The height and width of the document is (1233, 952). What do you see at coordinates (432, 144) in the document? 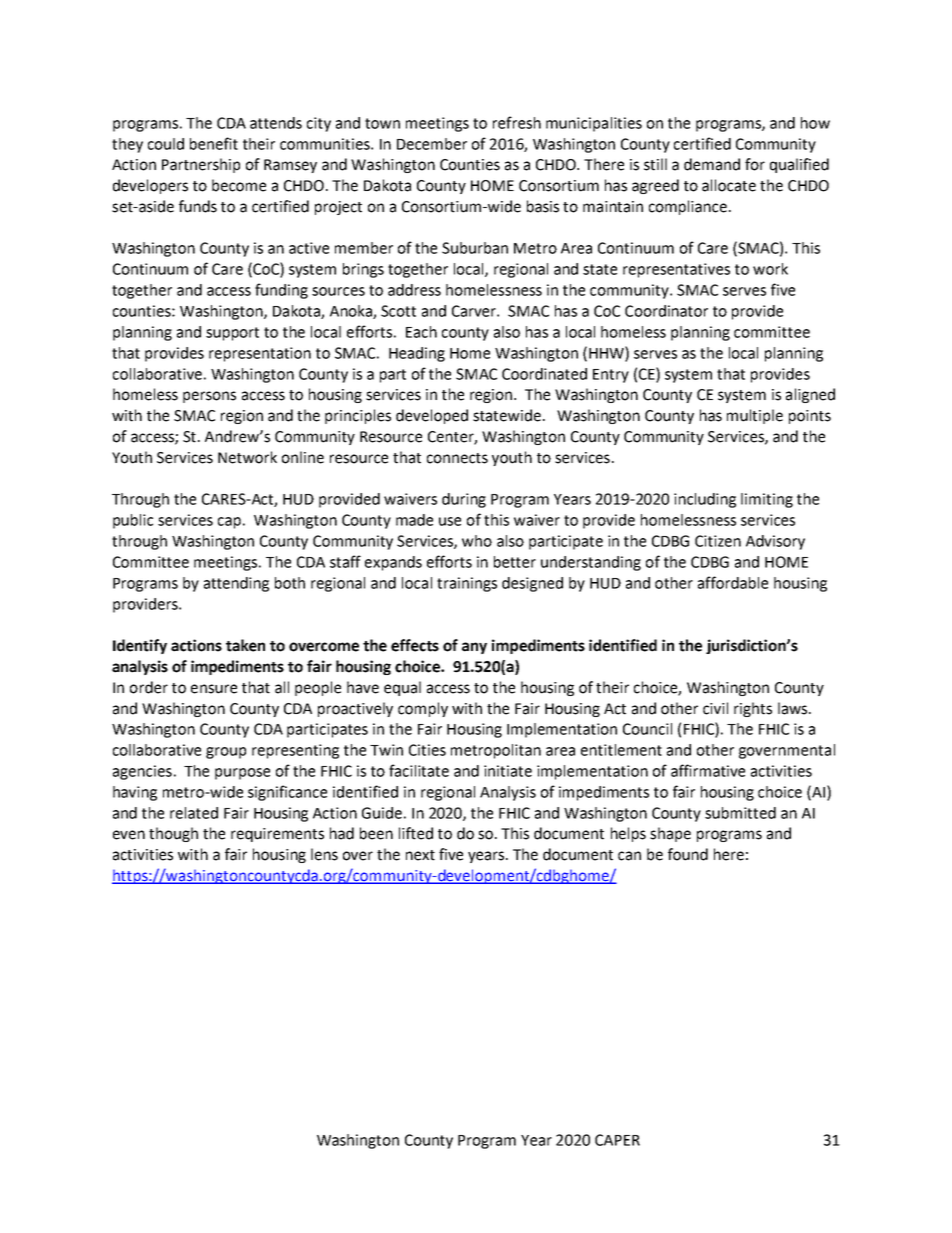
I see `December` at bounding box center [432, 144].
